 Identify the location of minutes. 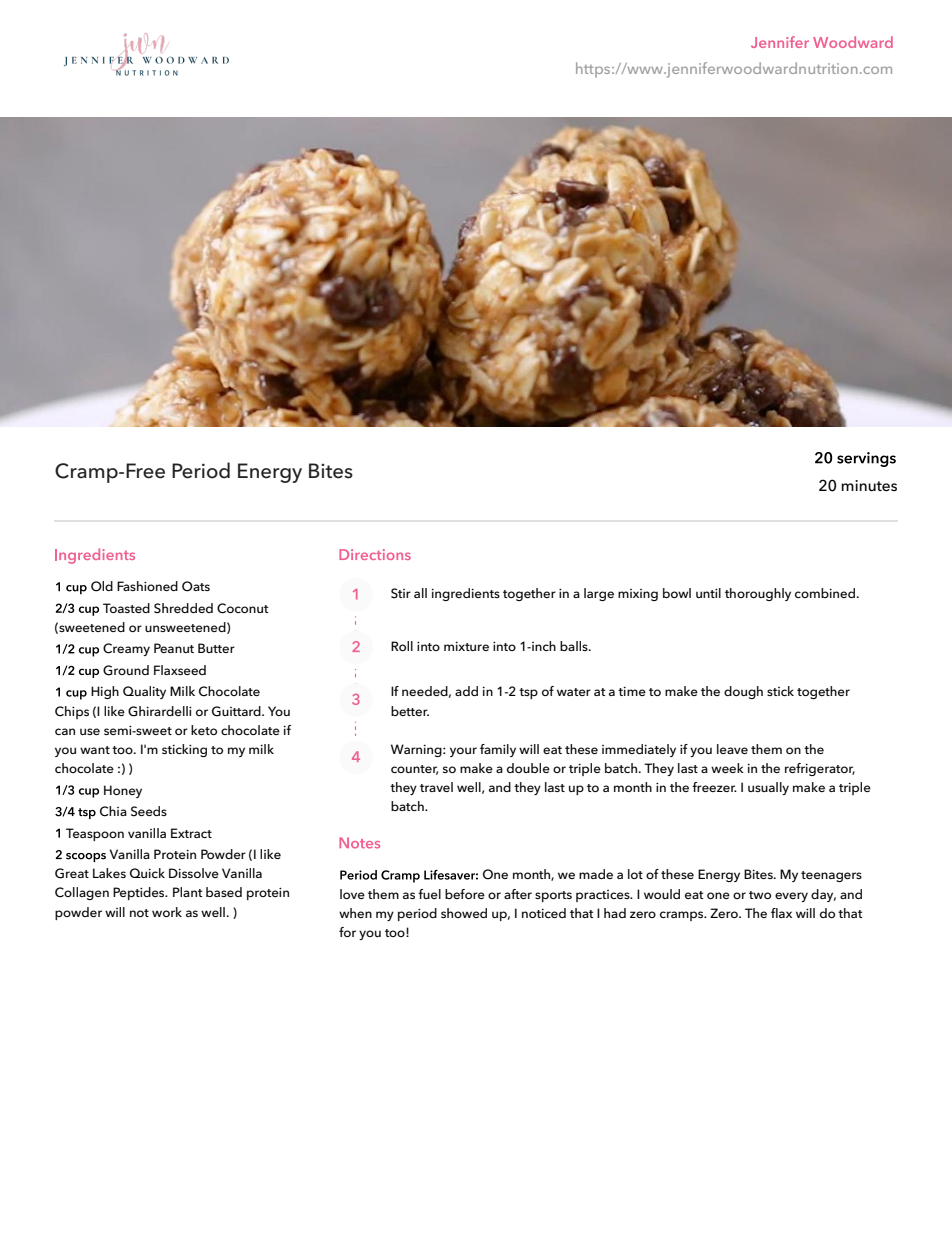
(869, 486).
